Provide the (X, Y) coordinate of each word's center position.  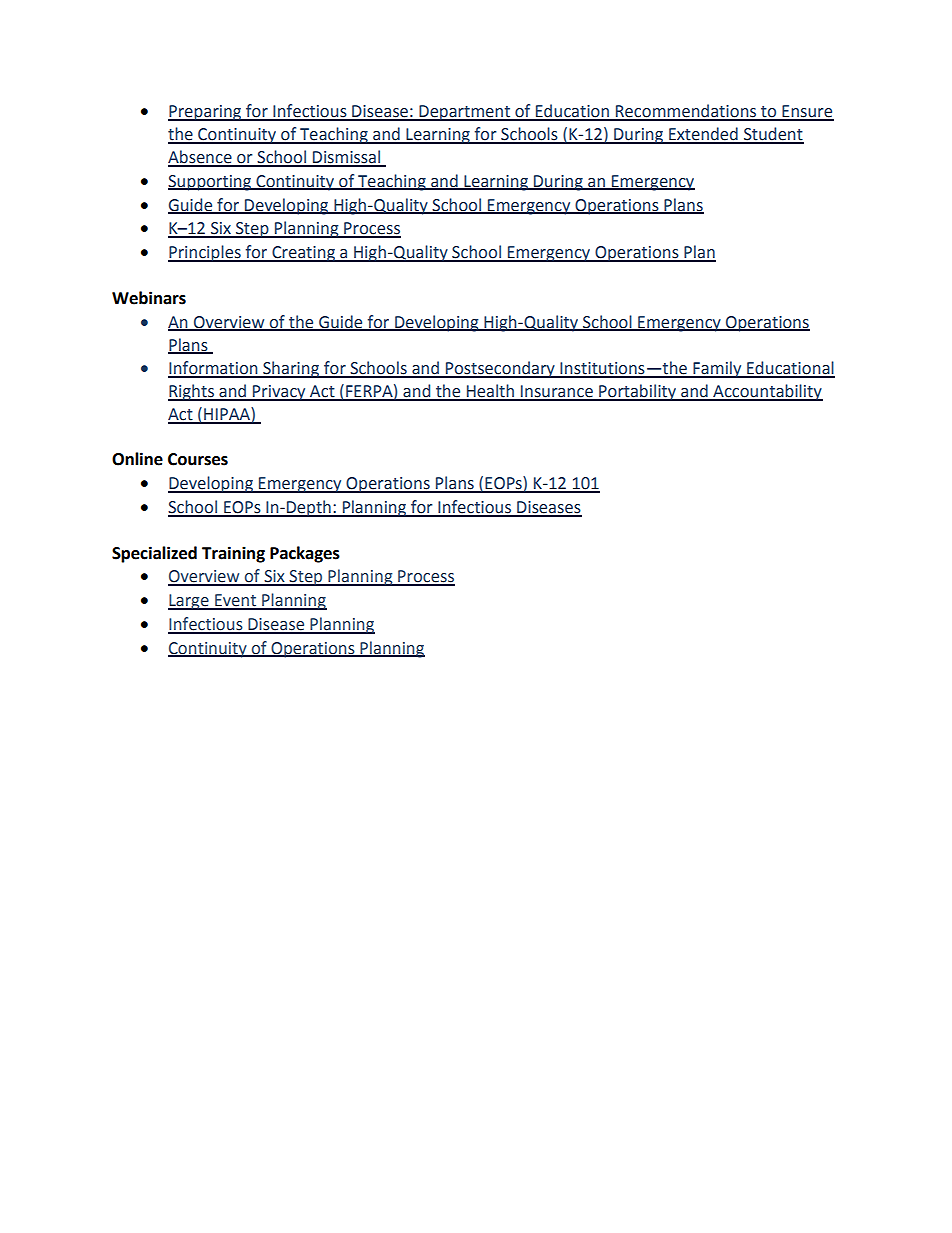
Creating (303, 254)
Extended (703, 135)
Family (717, 369)
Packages (305, 554)
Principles (205, 253)
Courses (198, 459)
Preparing (206, 113)
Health (490, 392)
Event (235, 601)
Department (464, 113)
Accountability (767, 392)
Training (233, 554)
